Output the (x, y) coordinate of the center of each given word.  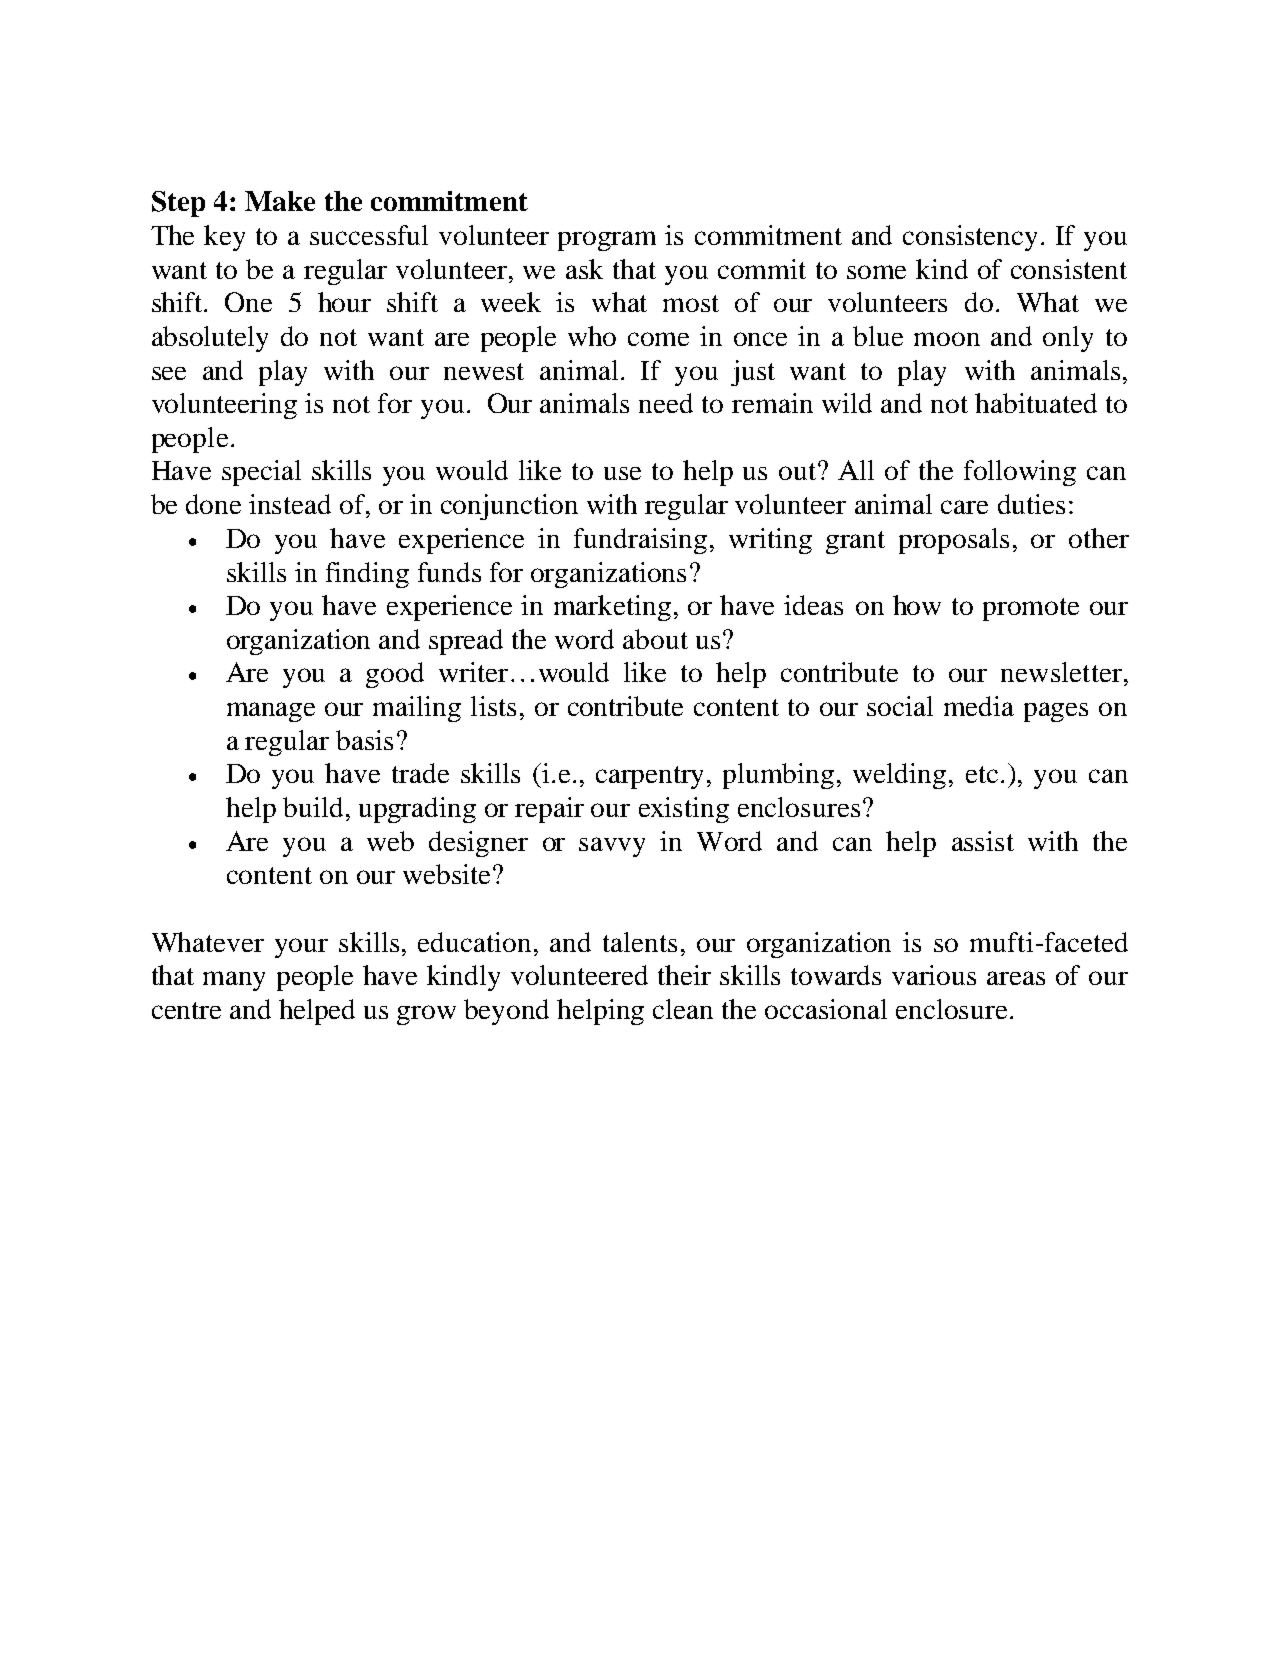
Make (280, 201)
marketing (612, 608)
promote (1031, 609)
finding (367, 575)
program (607, 241)
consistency (970, 238)
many (234, 981)
